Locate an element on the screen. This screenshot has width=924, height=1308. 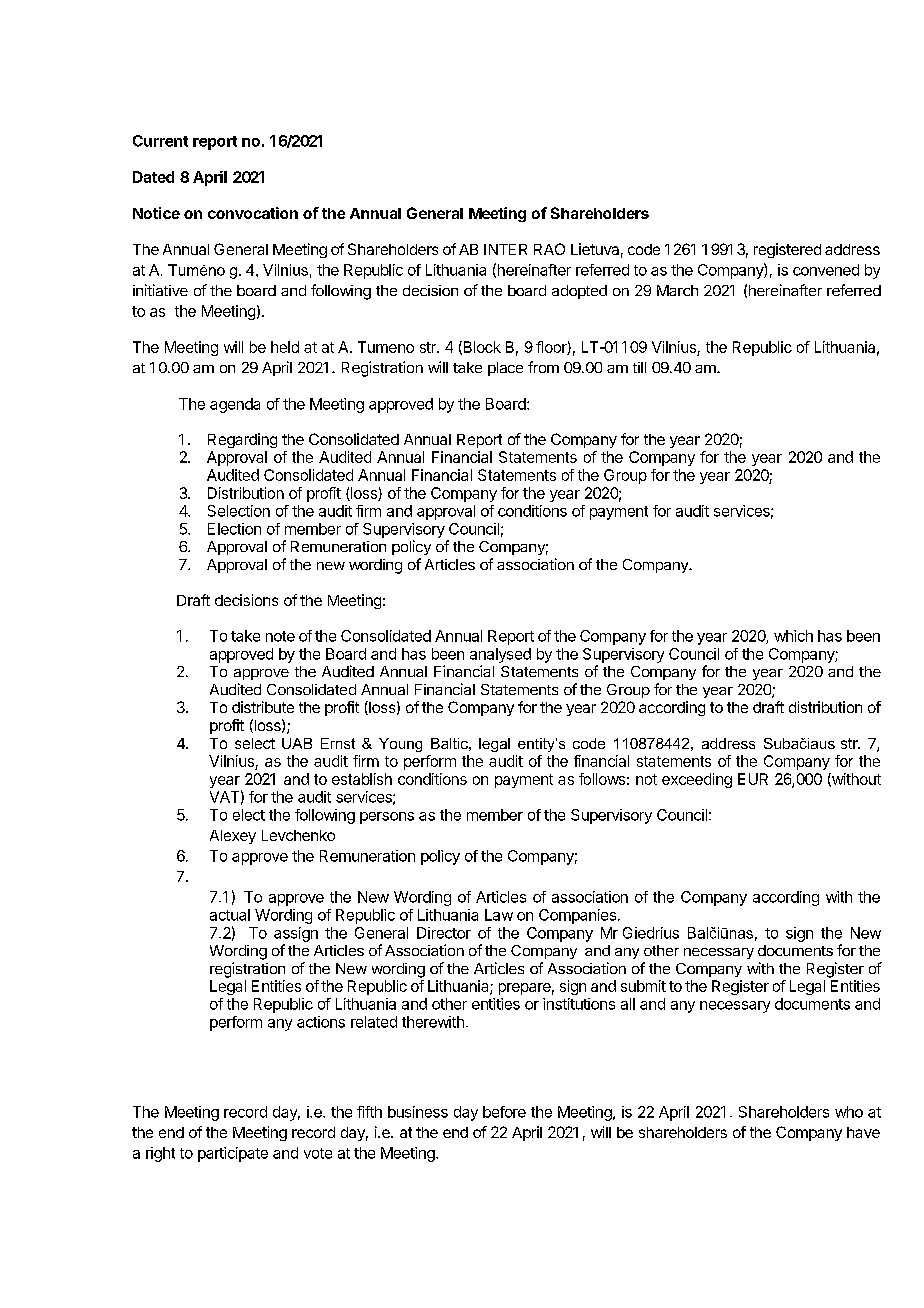
place is located at coordinates (505, 369).
